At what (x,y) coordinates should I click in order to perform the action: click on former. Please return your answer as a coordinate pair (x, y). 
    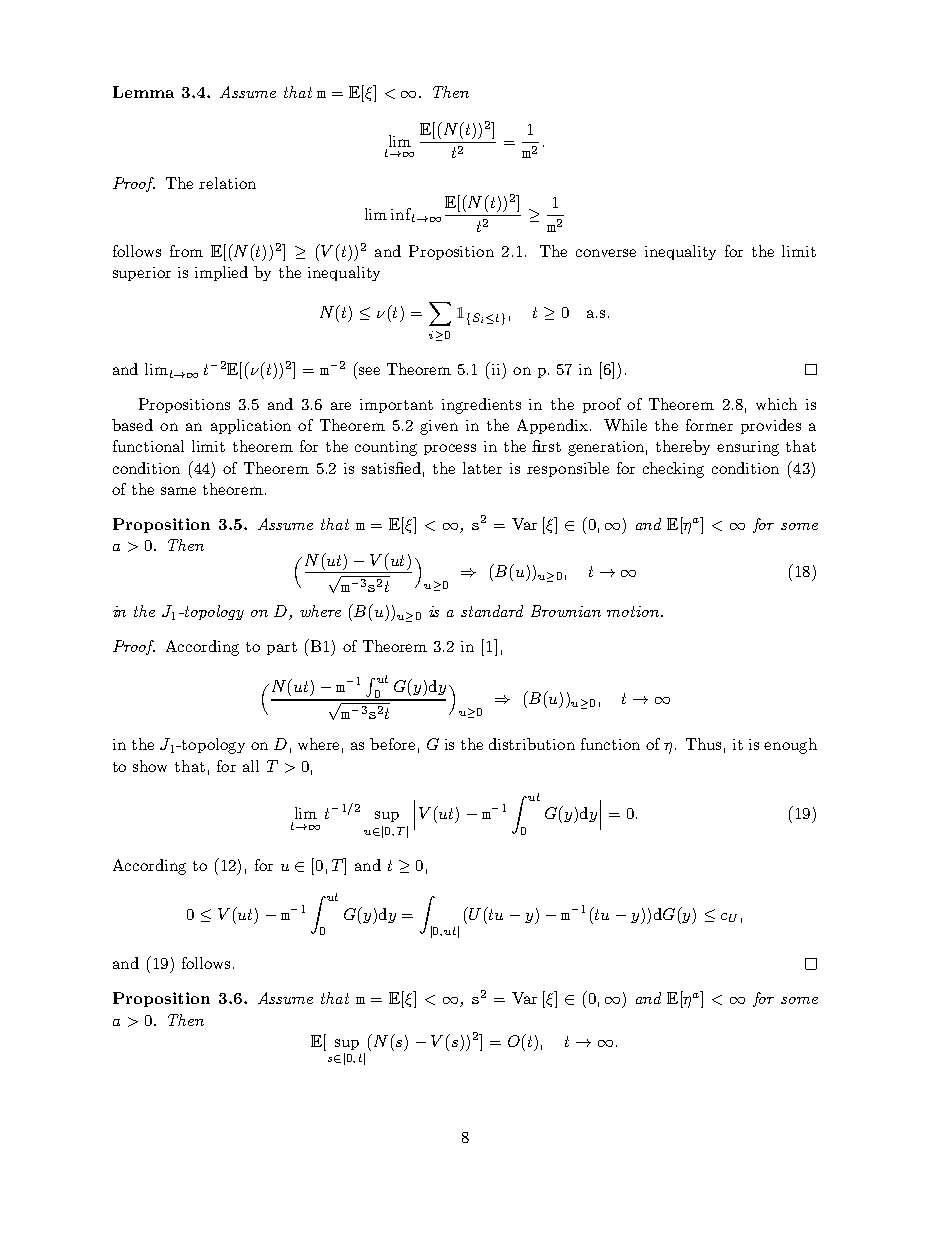
    Looking at the image, I should click on (709, 425).
